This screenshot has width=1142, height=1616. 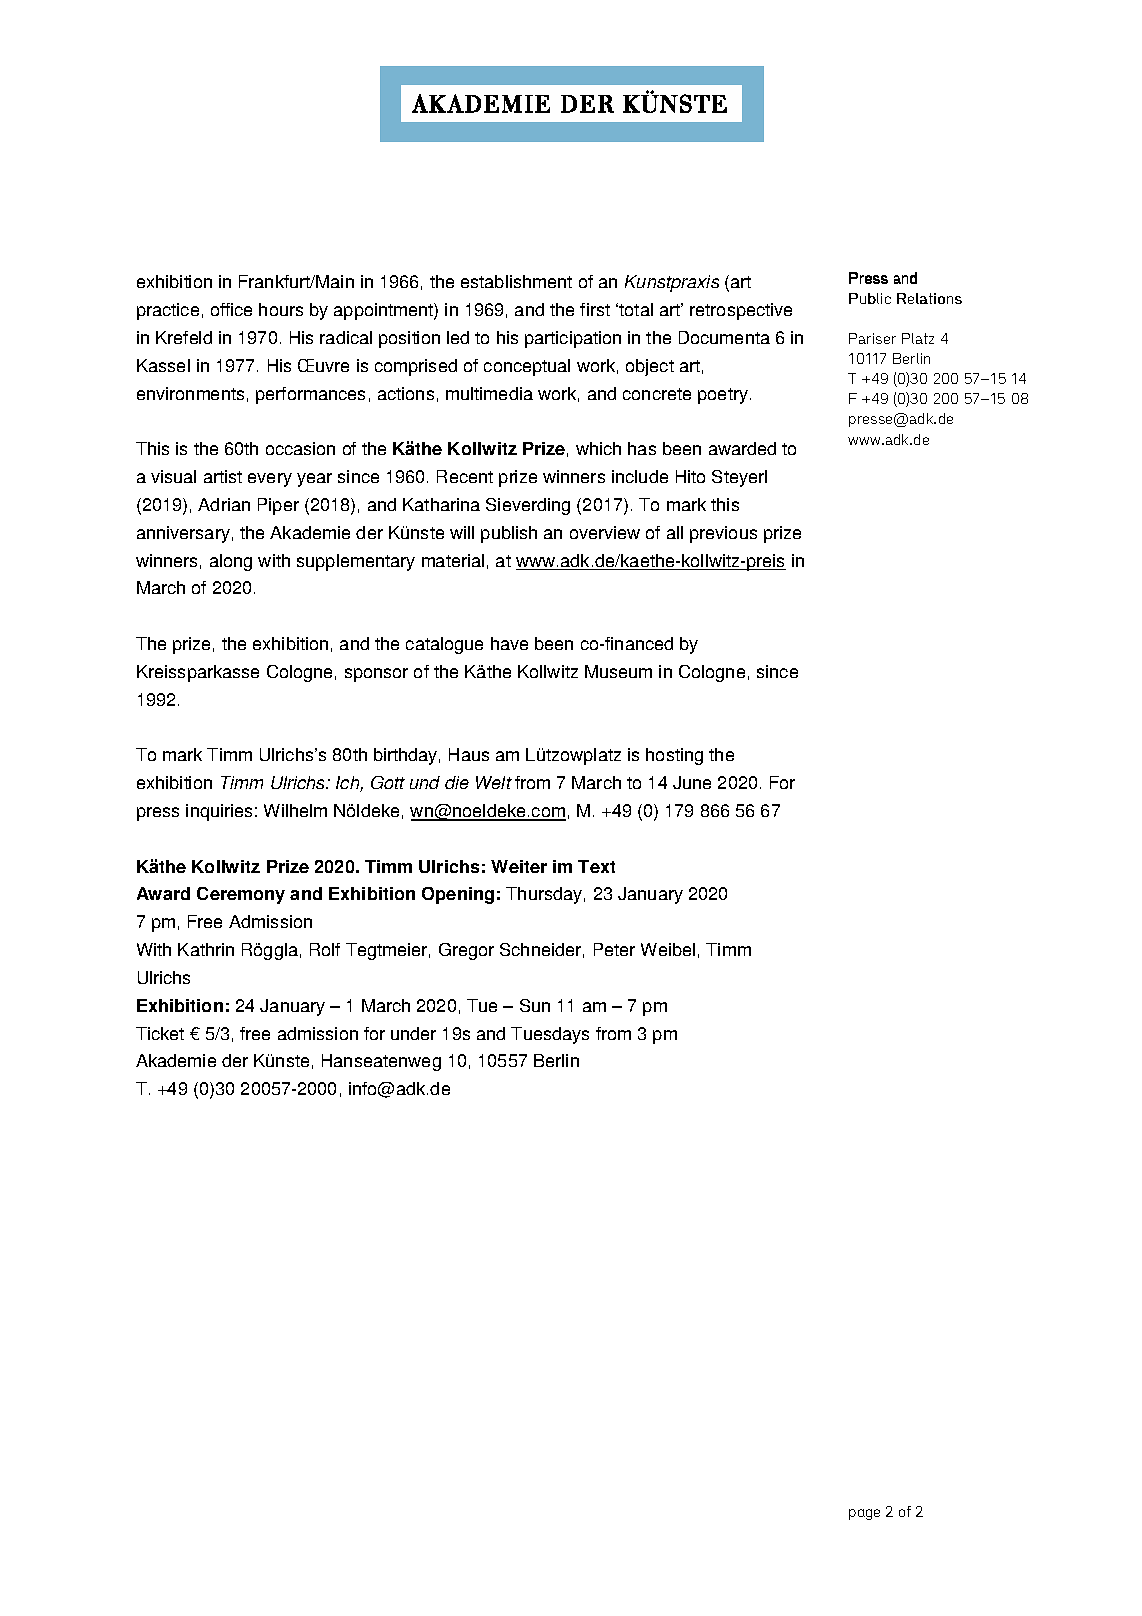 What do you see at coordinates (550, 1035) in the screenshot?
I see `Tuesdays` at bounding box center [550, 1035].
